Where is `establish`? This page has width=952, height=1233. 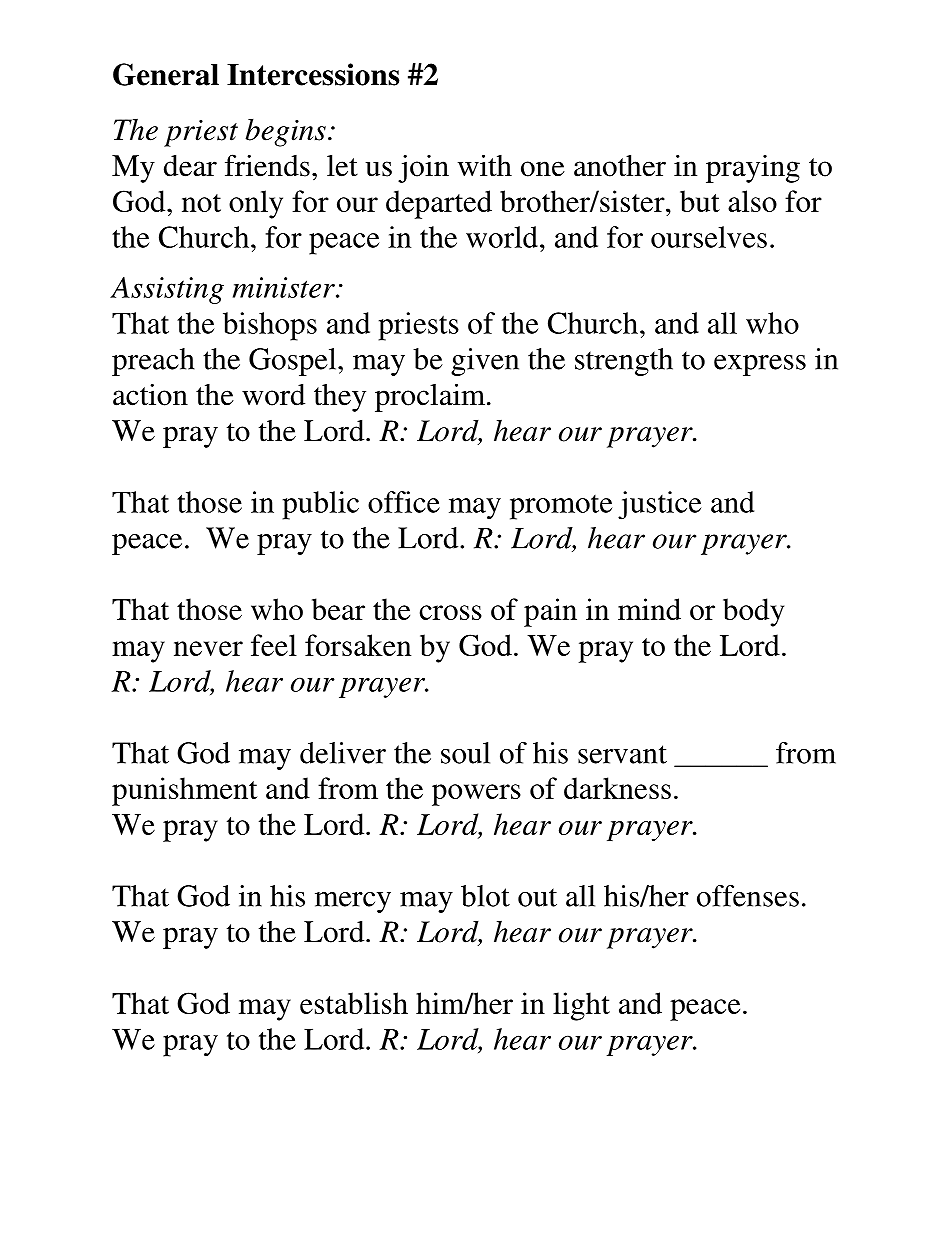
establish is located at coordinates (354, 1003).
